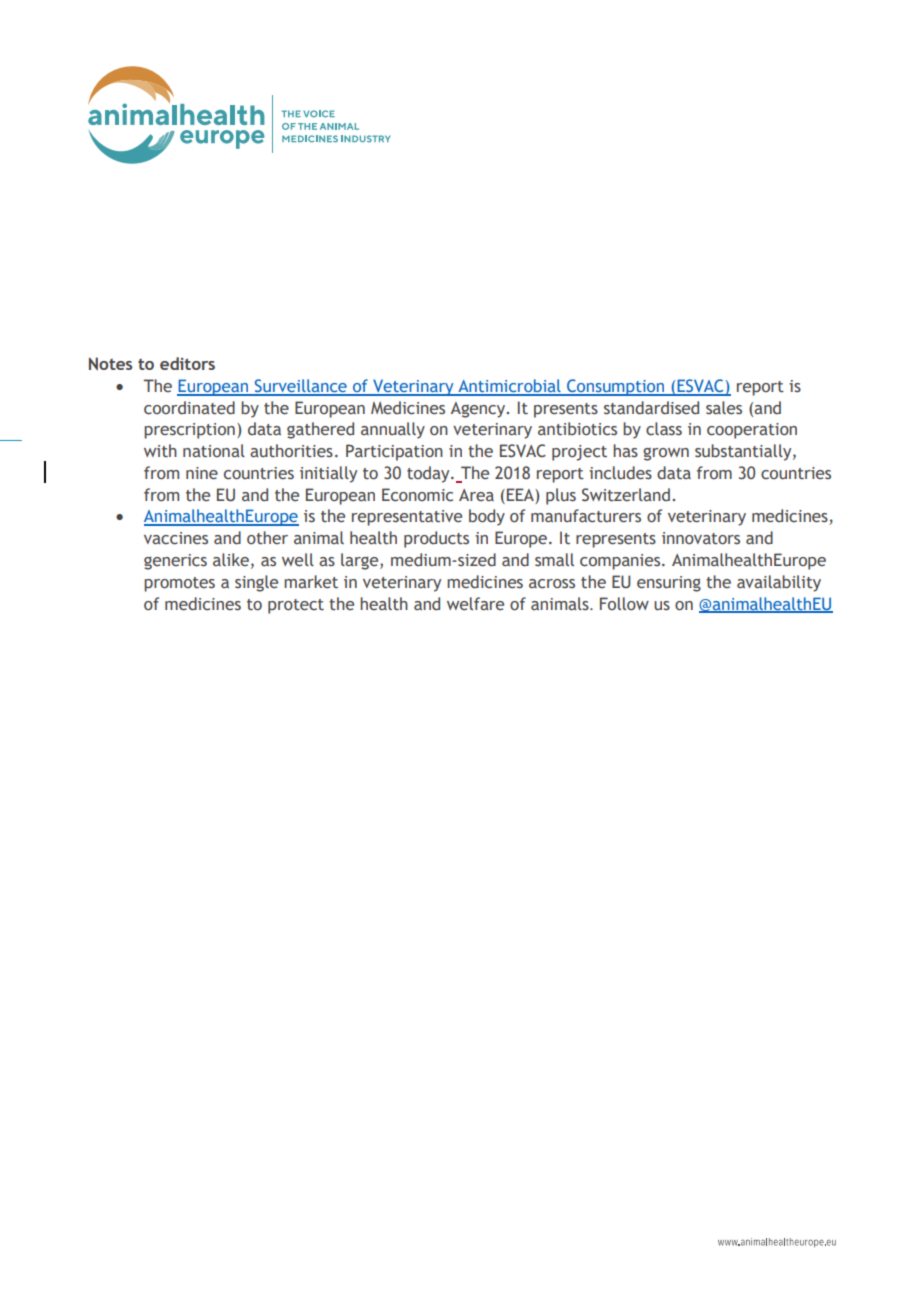 Image resolution: width=924 pixels, height=1309 pixels. I want to click on innovators, so click(701, 538).
